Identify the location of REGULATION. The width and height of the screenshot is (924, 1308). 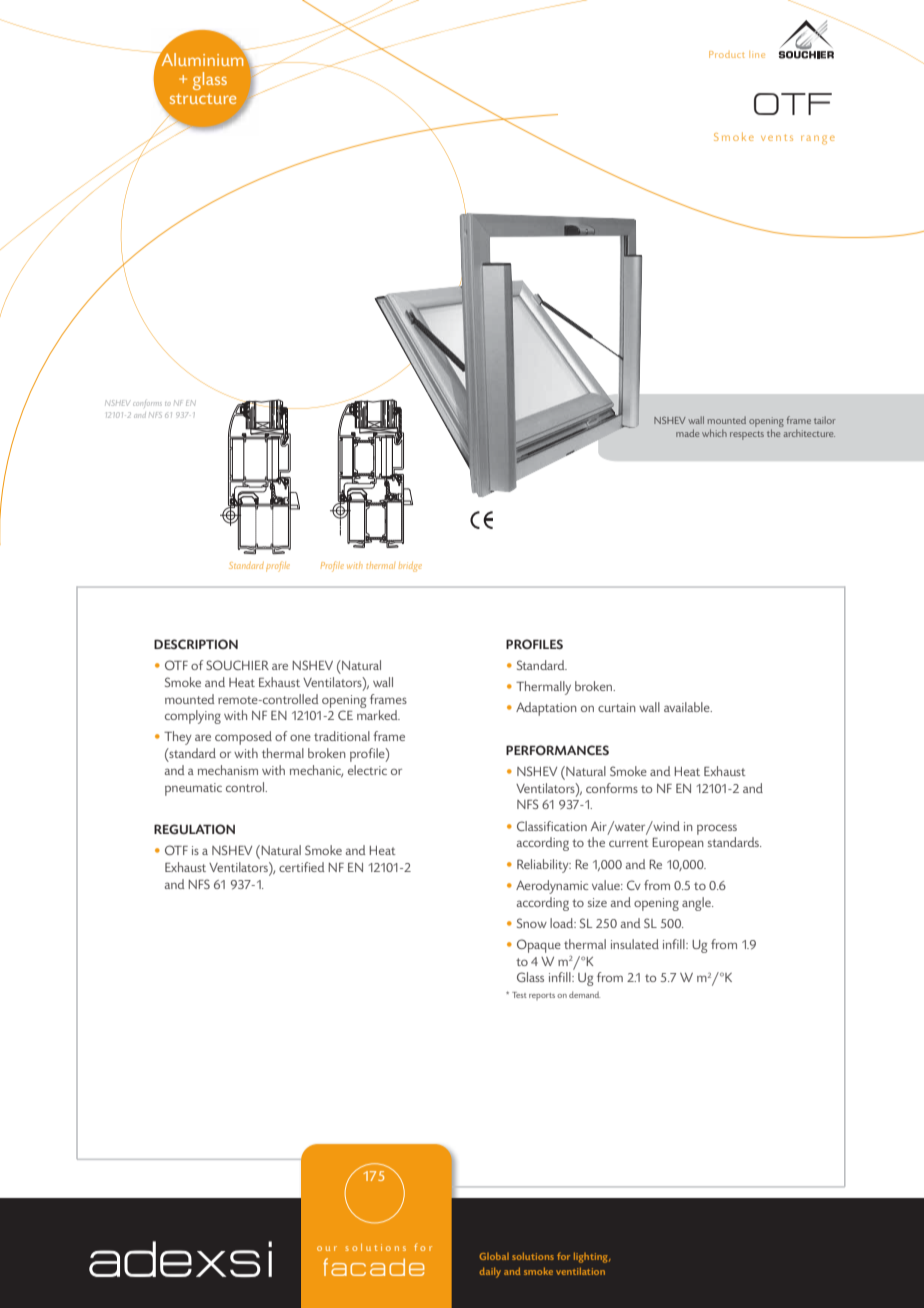
(194, 829).
